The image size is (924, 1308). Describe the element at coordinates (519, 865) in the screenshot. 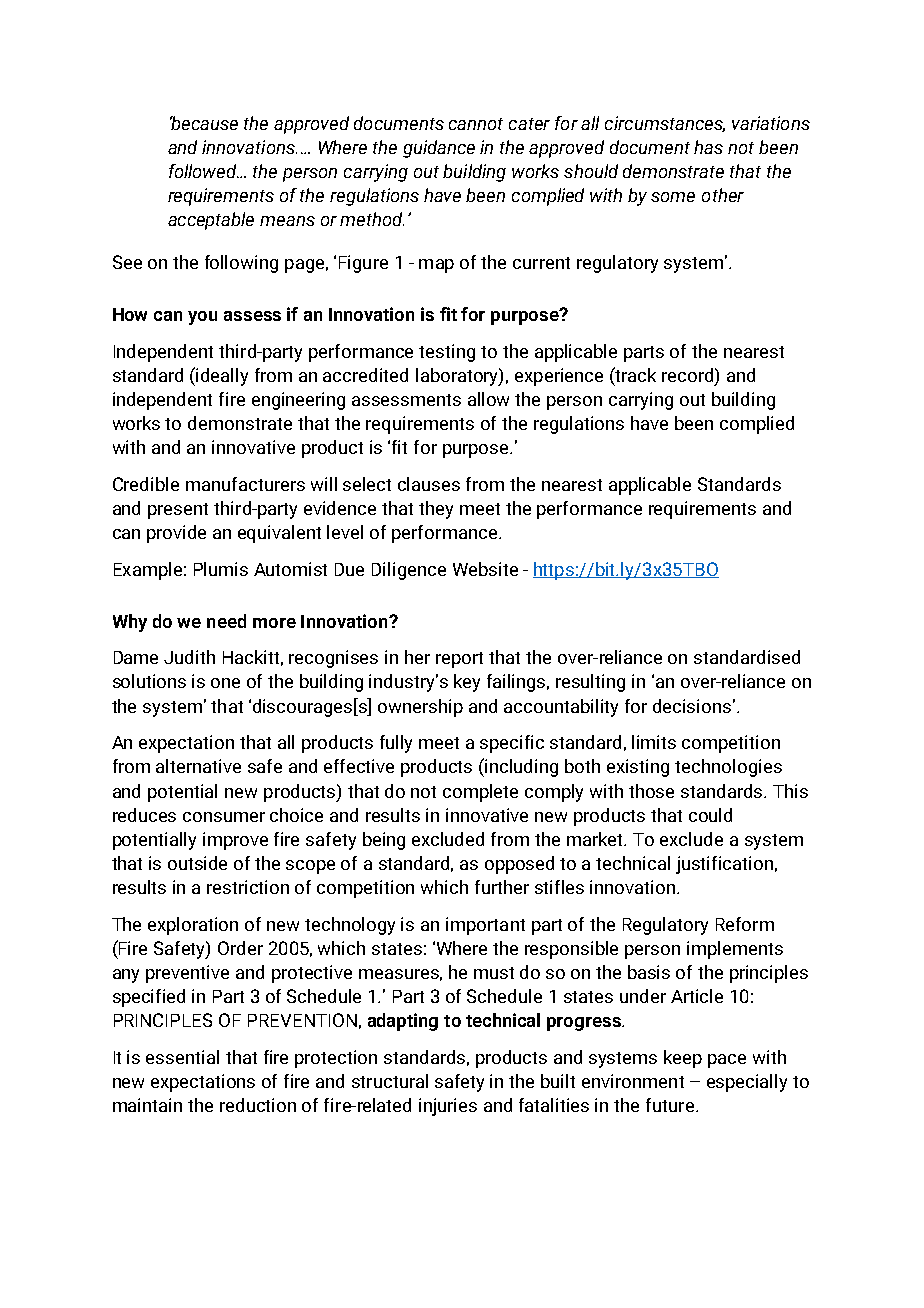

I see `opposed` at that location.
